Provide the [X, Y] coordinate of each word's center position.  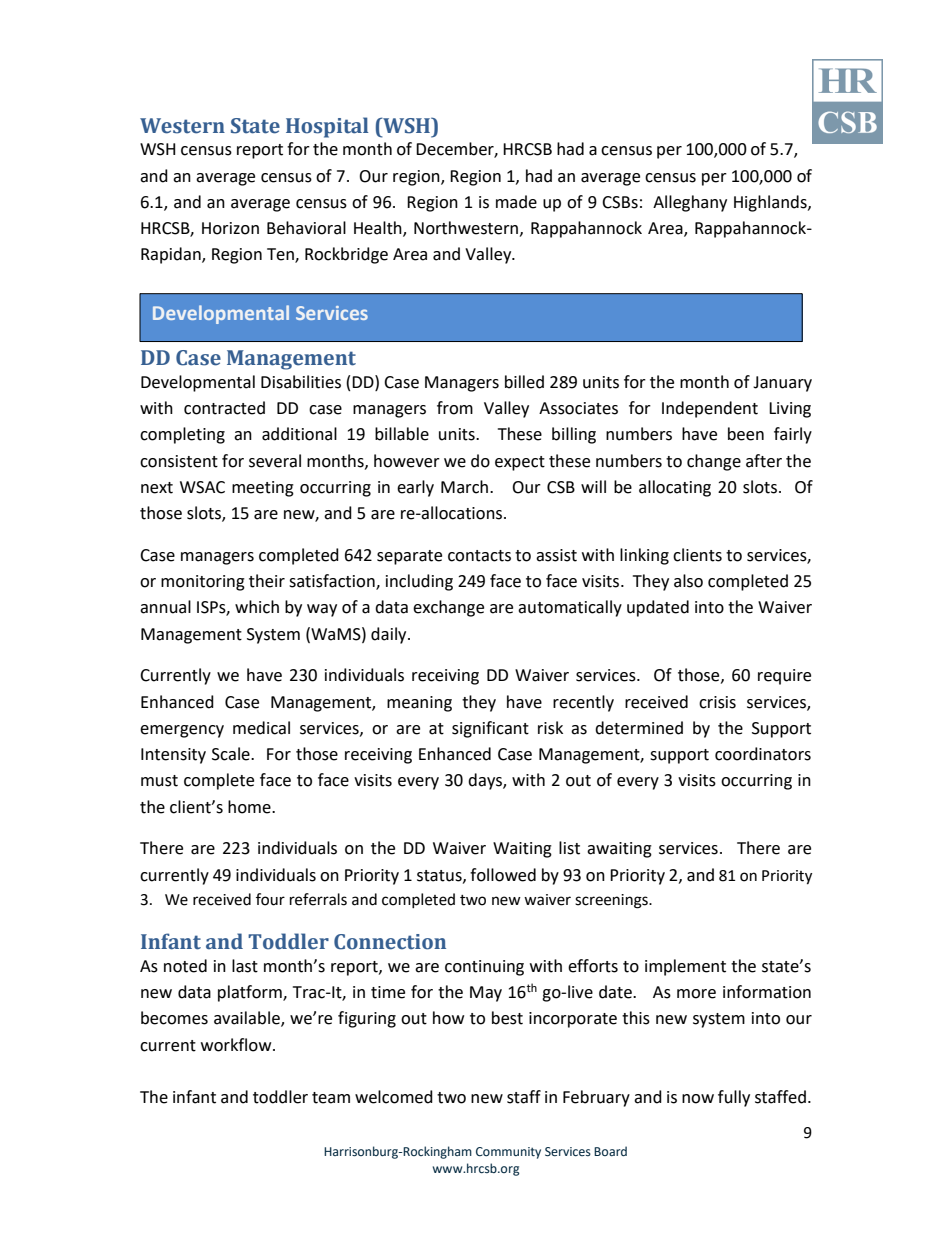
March [464, 487]
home [250, 807]
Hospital [327, 127]
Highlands [771, 203]
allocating [675, 488]
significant [490, 729]
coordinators [763, 754]
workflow [237, 1045]
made [516, 202]
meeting [263, 489]
